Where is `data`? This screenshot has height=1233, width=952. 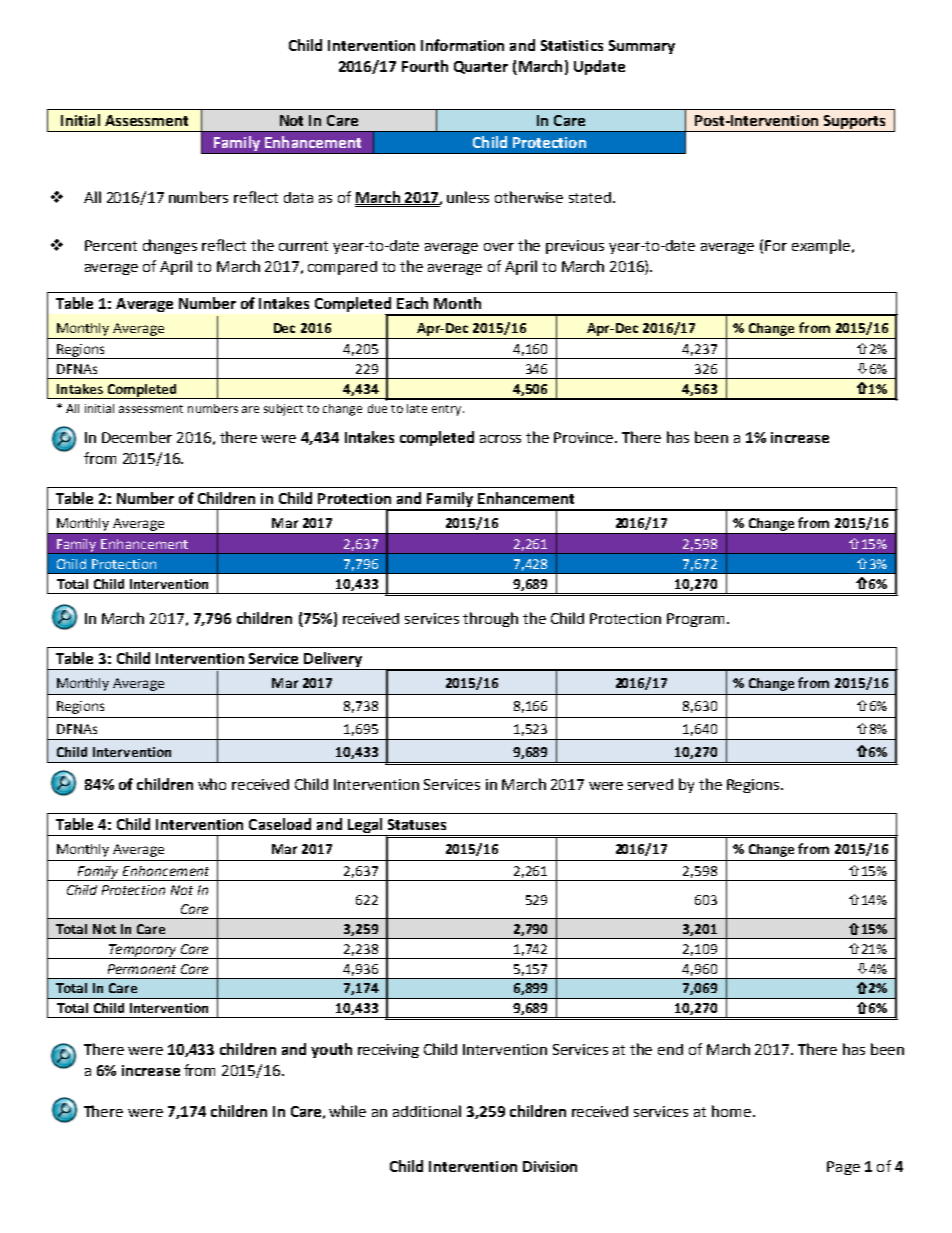 data is located at coordinates (298, 197).
